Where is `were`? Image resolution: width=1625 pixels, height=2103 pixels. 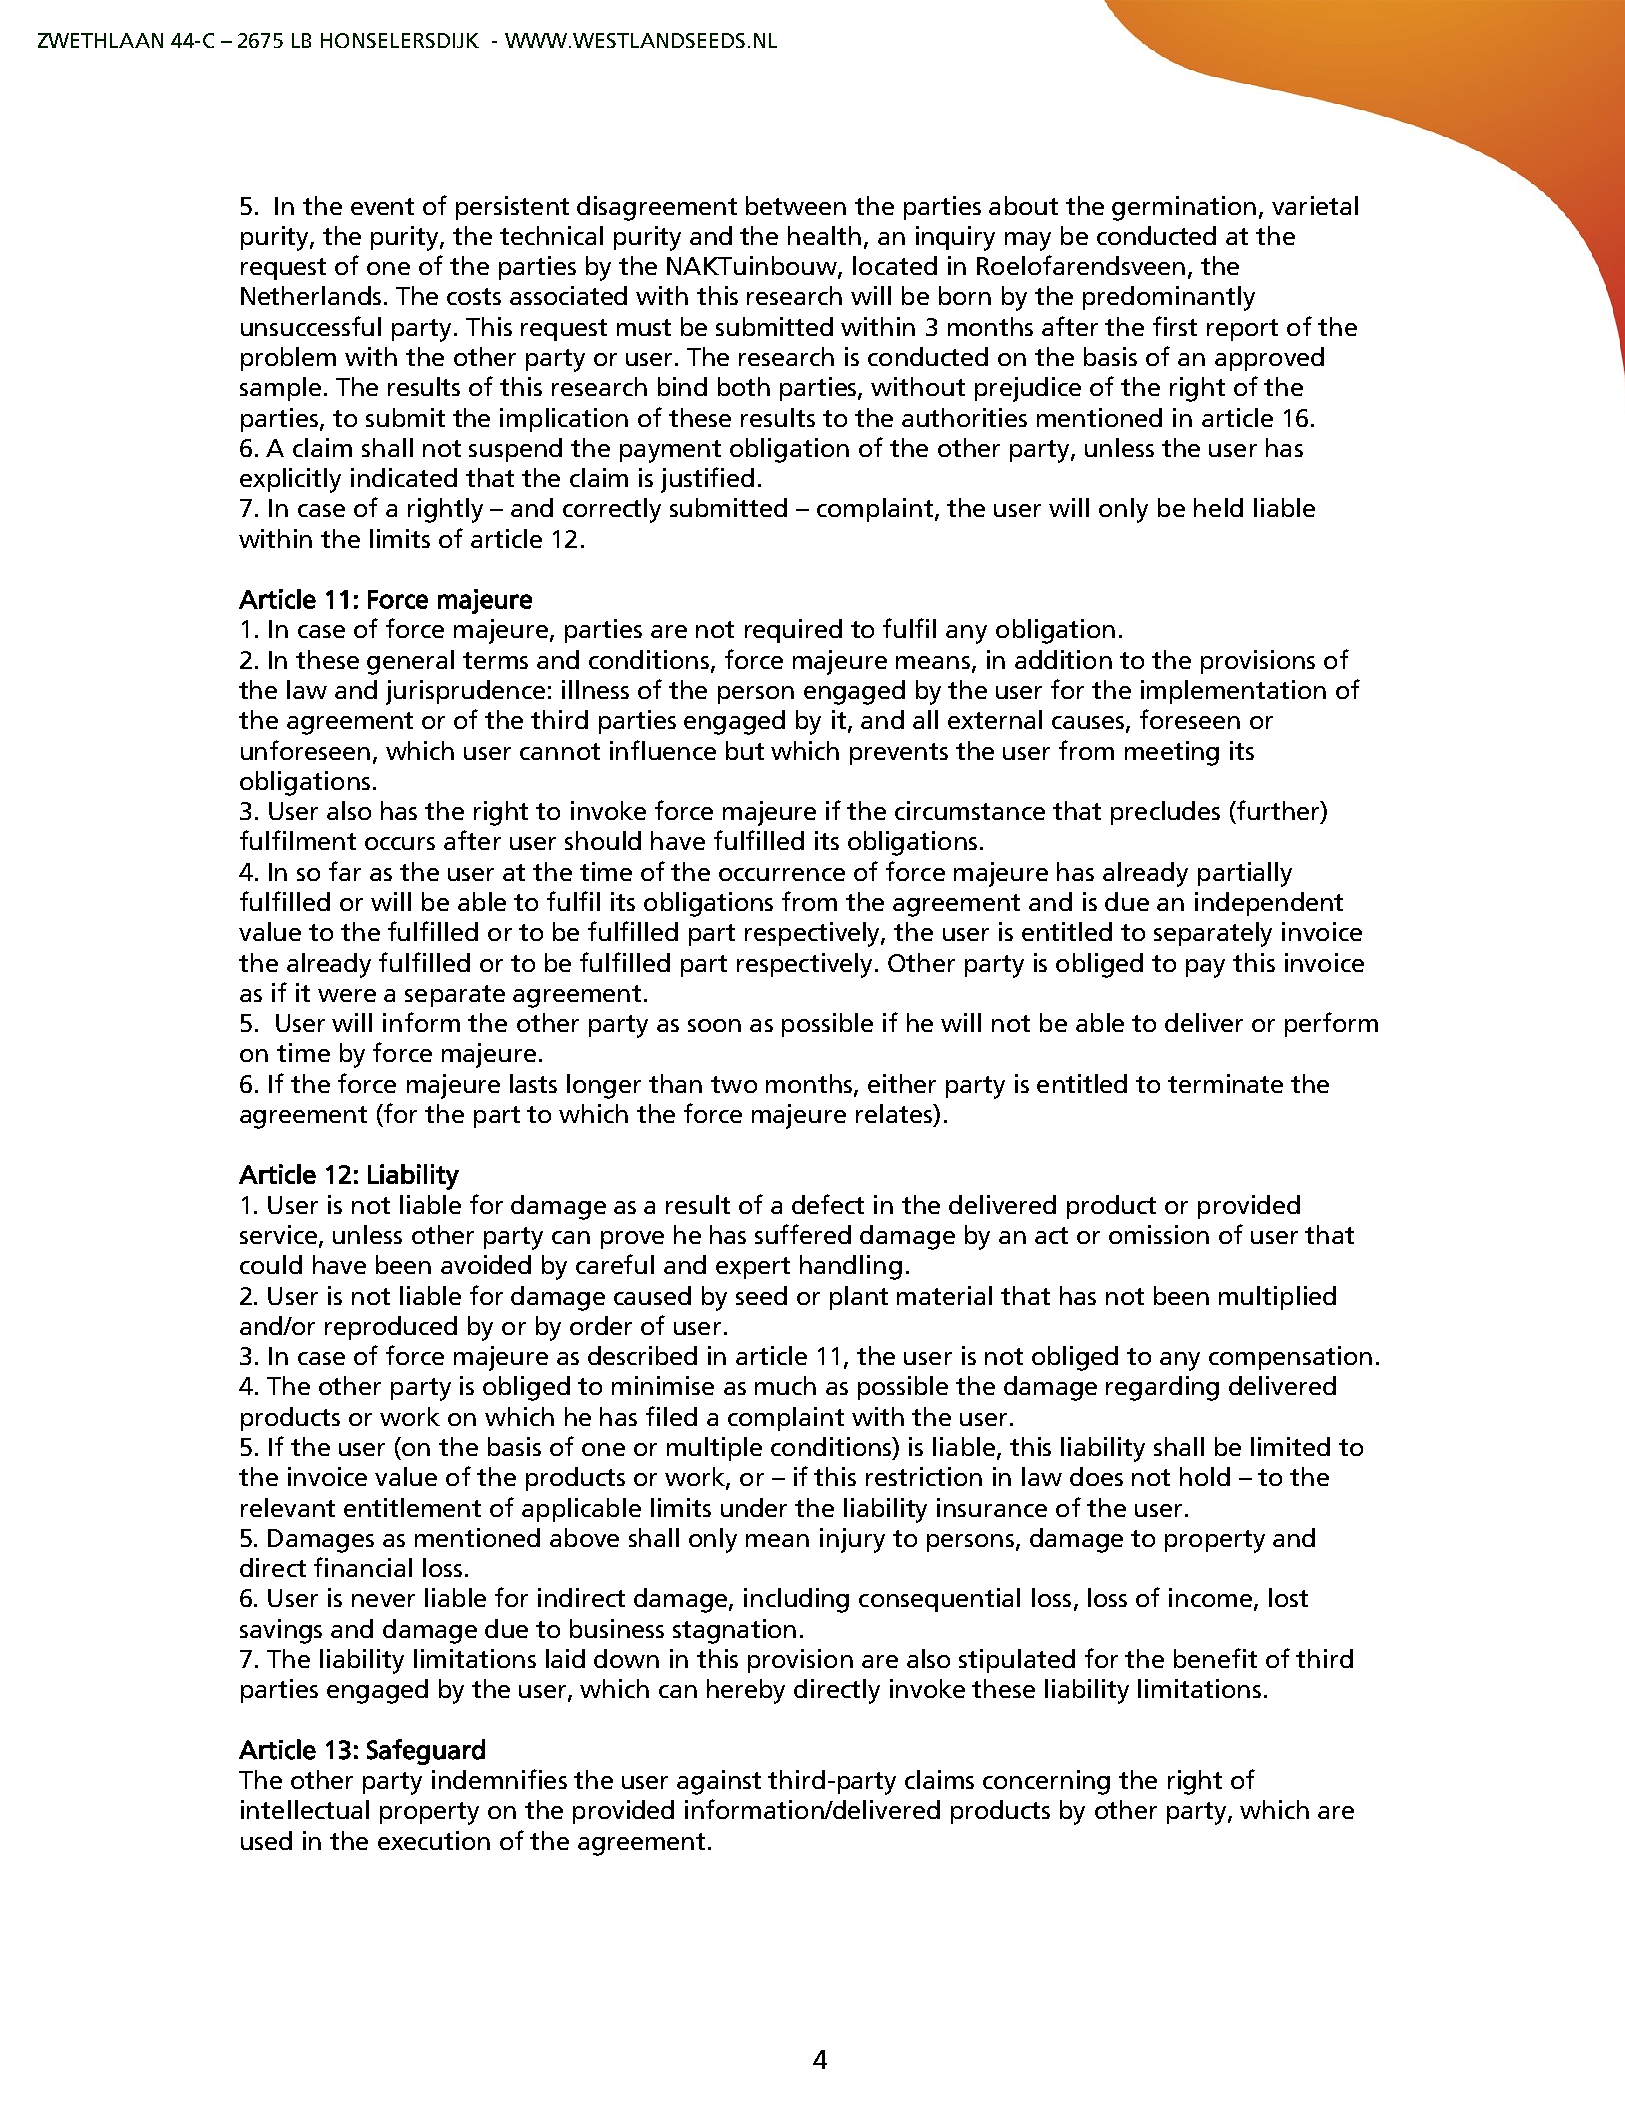 were is located at coordinates (347, 995).
